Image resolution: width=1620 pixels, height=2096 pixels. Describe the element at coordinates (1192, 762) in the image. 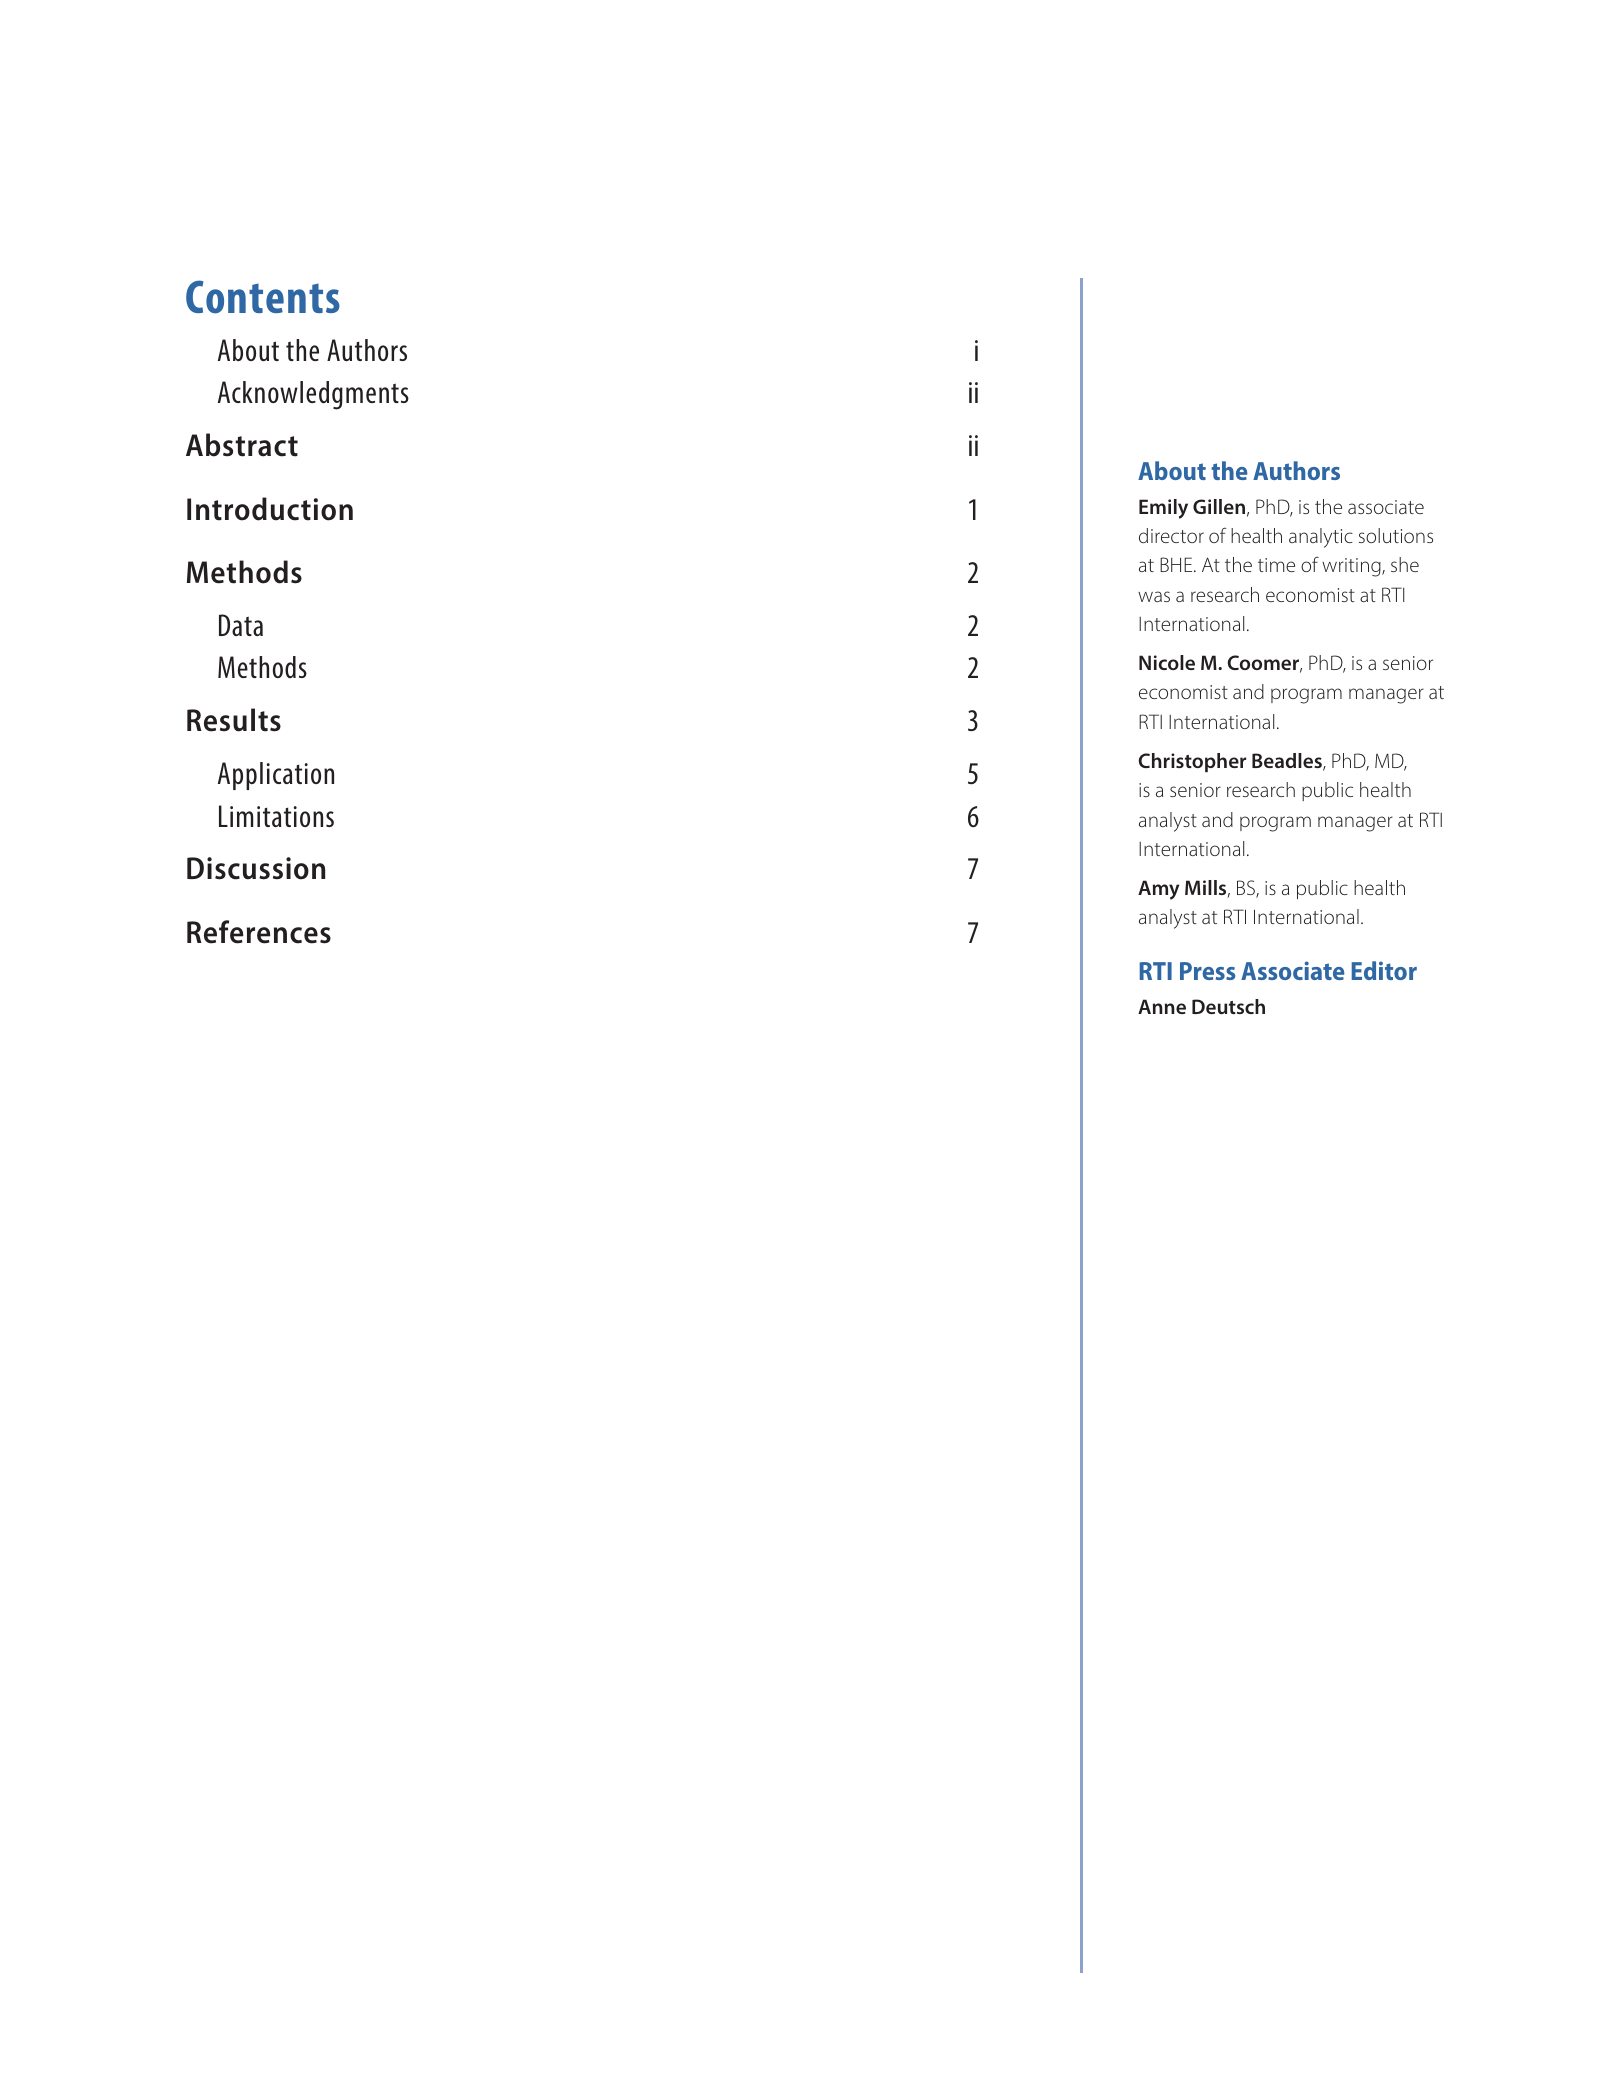

I see `Christopher` at that location.
